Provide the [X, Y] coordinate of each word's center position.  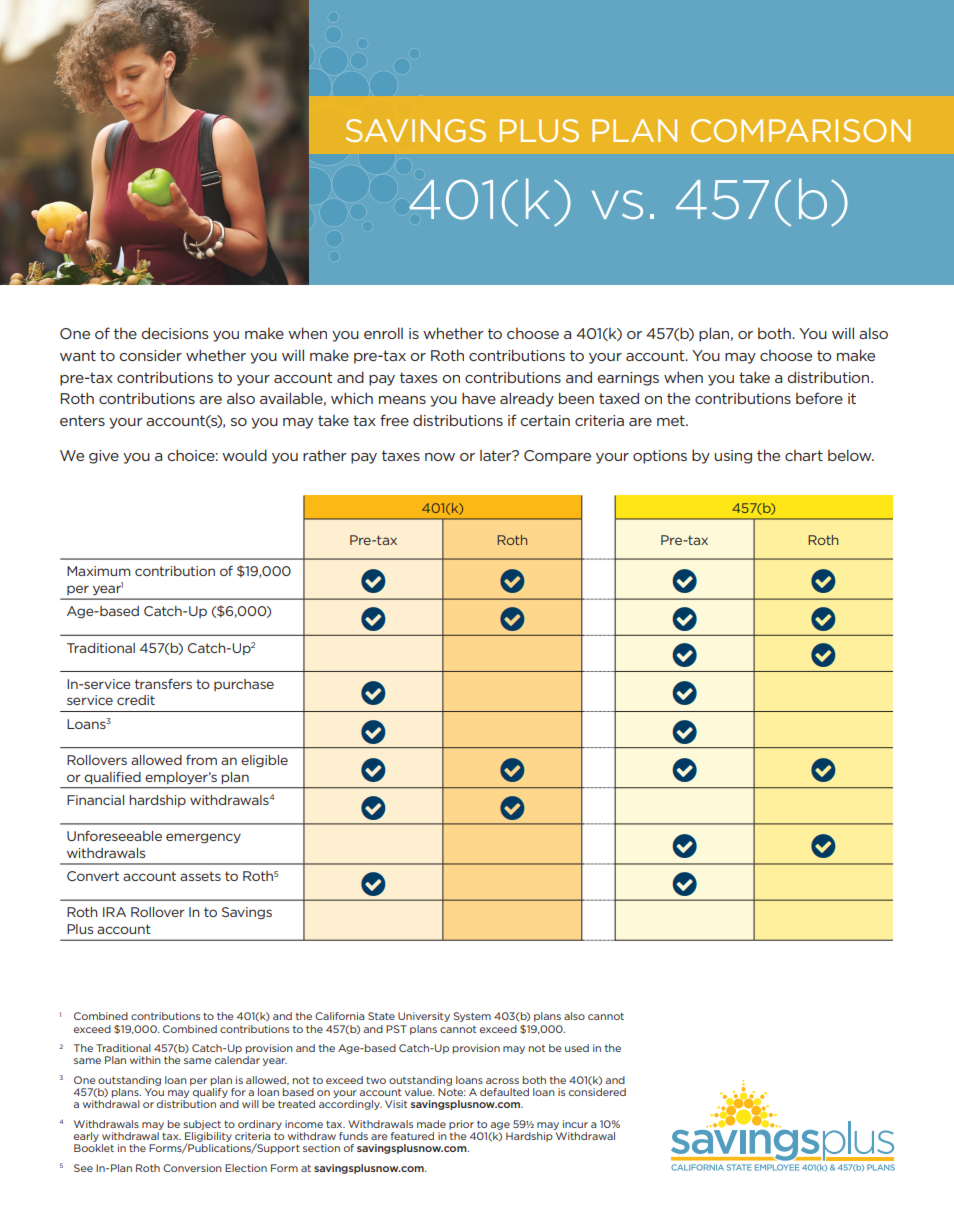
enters [82, 420]
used [577, 1048]
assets [200, 876]
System [472, 1017]
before [819, 398]
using [733, 457]
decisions [175, 333]
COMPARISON [801, 130]
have [479, 398]
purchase [244, 685]
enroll [383, 333]
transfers [163, 684]
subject [202, 1125]
